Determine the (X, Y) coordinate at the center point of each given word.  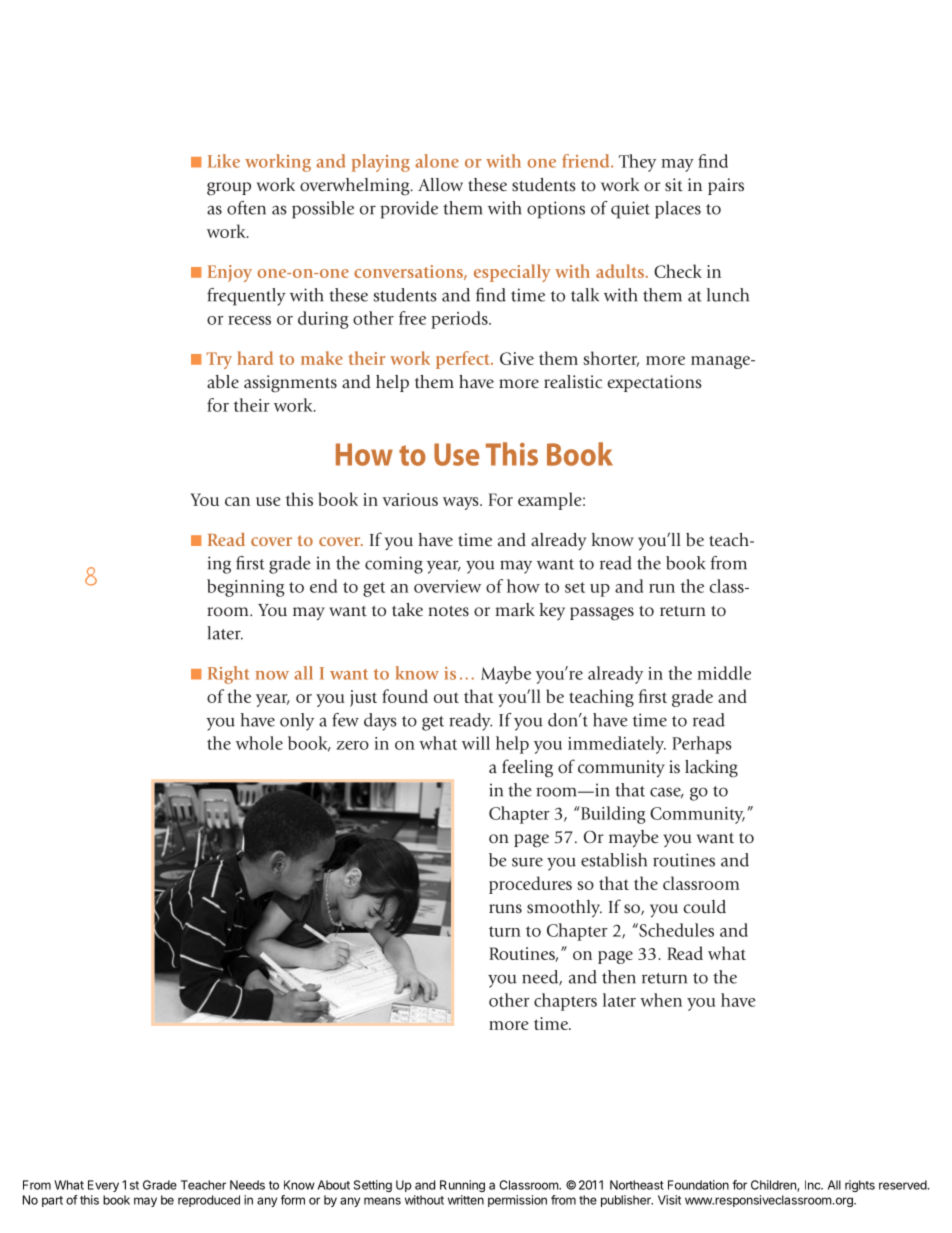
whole (259, 743)
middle (724, 673)
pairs (726, 186)
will (476, 743)
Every (103, 1186)
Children (774, 1186)
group (229, 189)
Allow (440, 185)
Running (462, 1186)
